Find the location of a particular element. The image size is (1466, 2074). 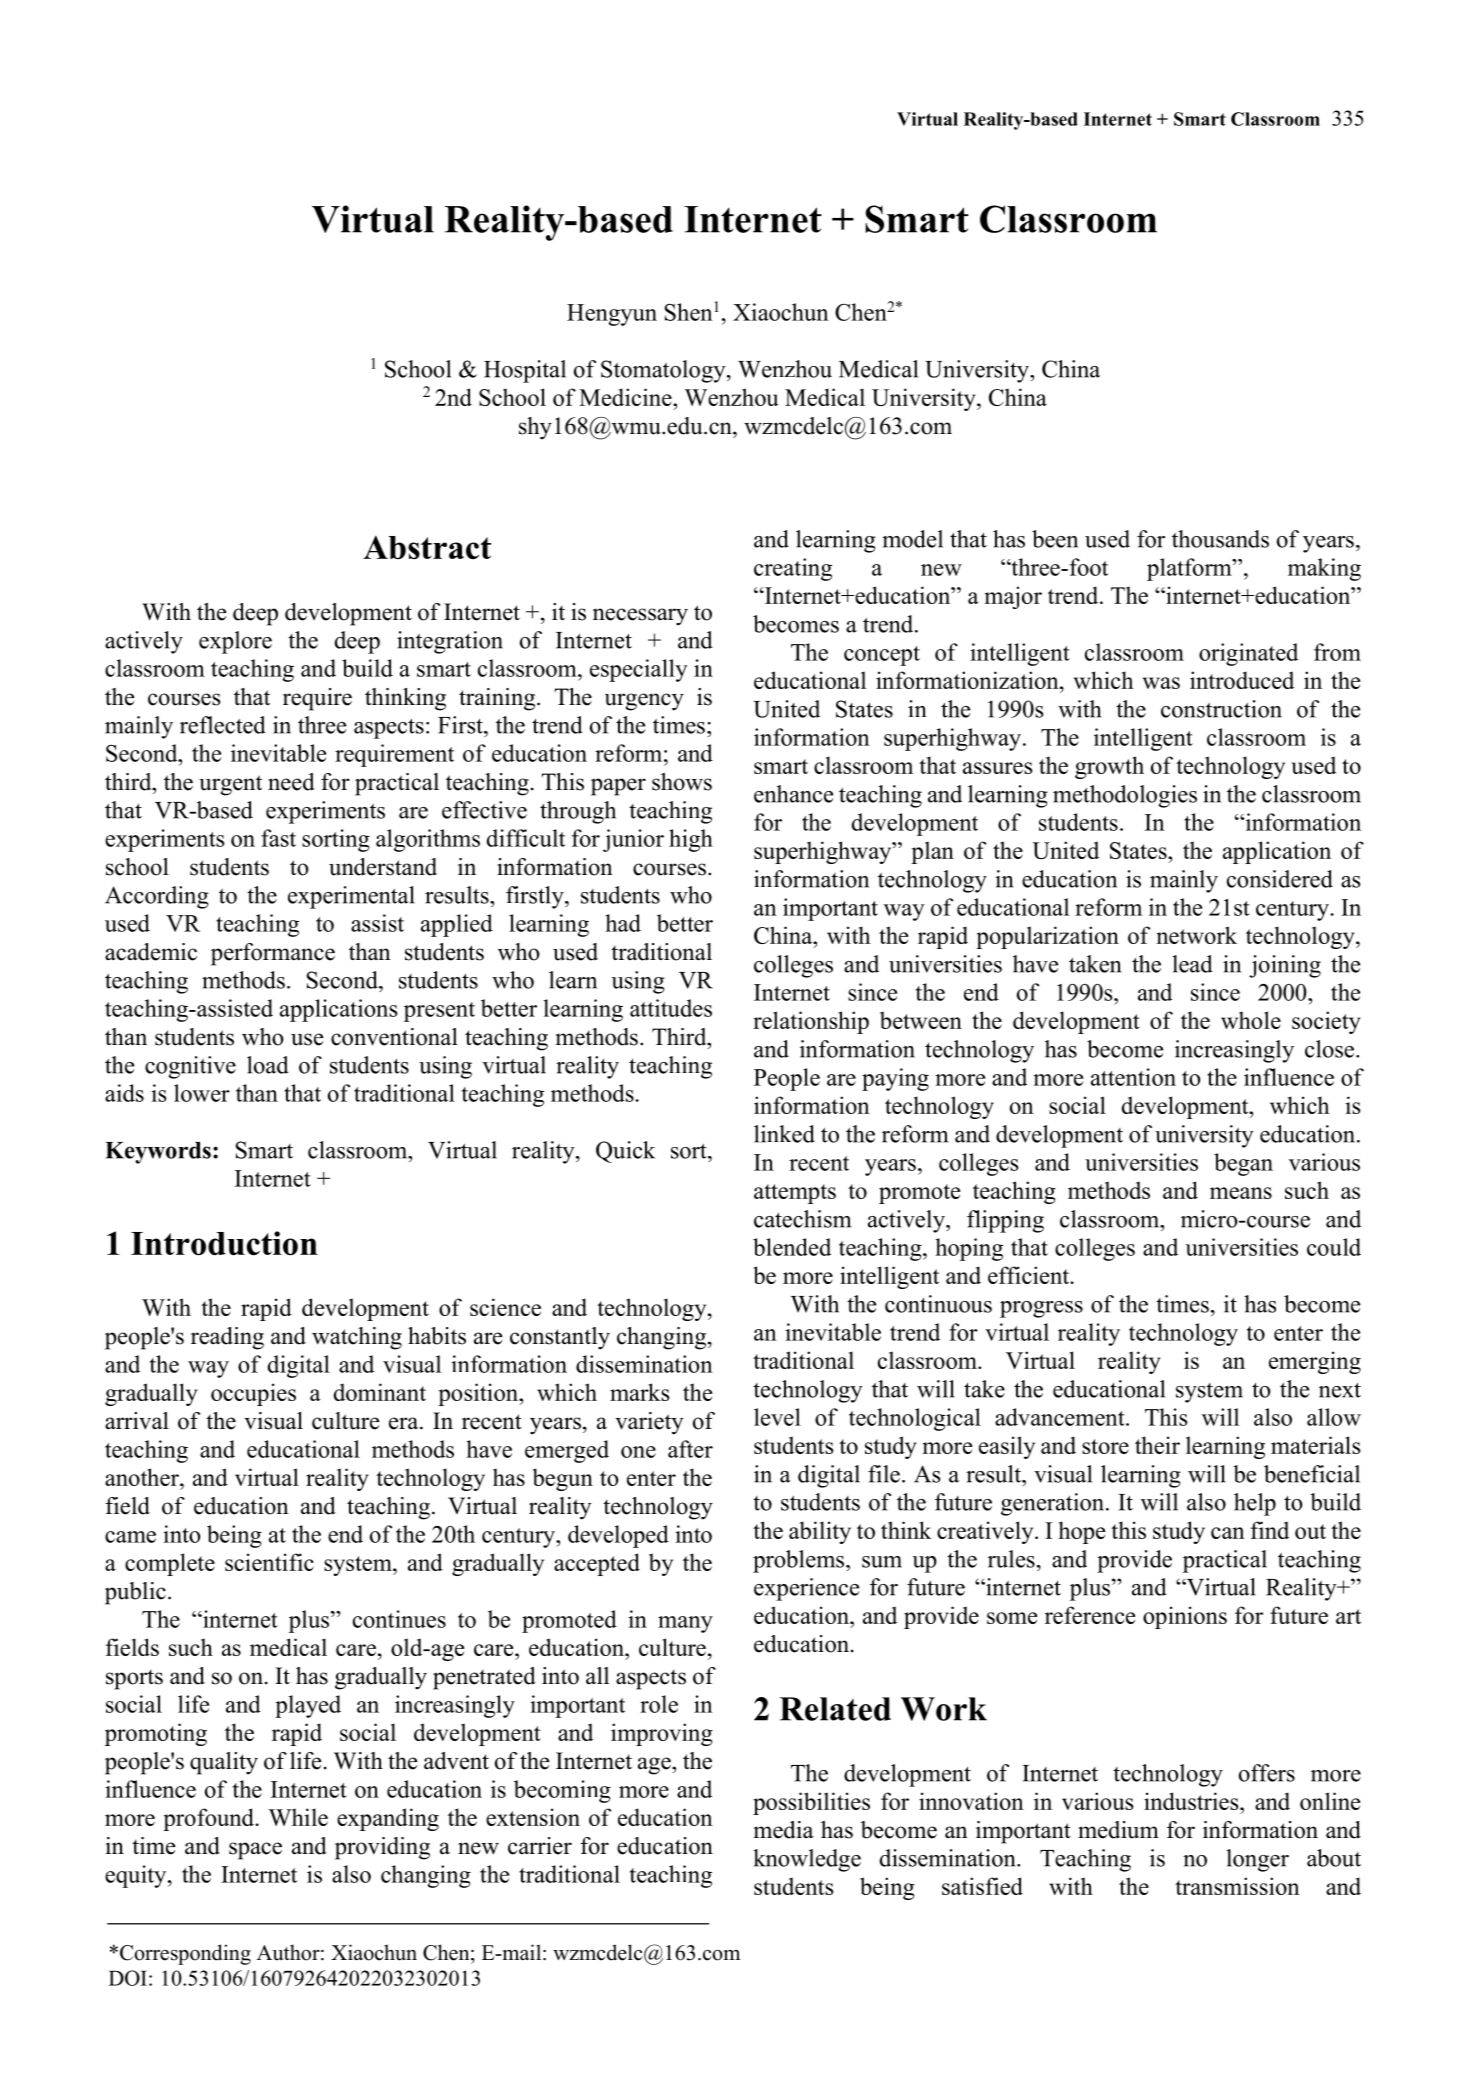

Introduction is located at coordinates (224, 1243).
